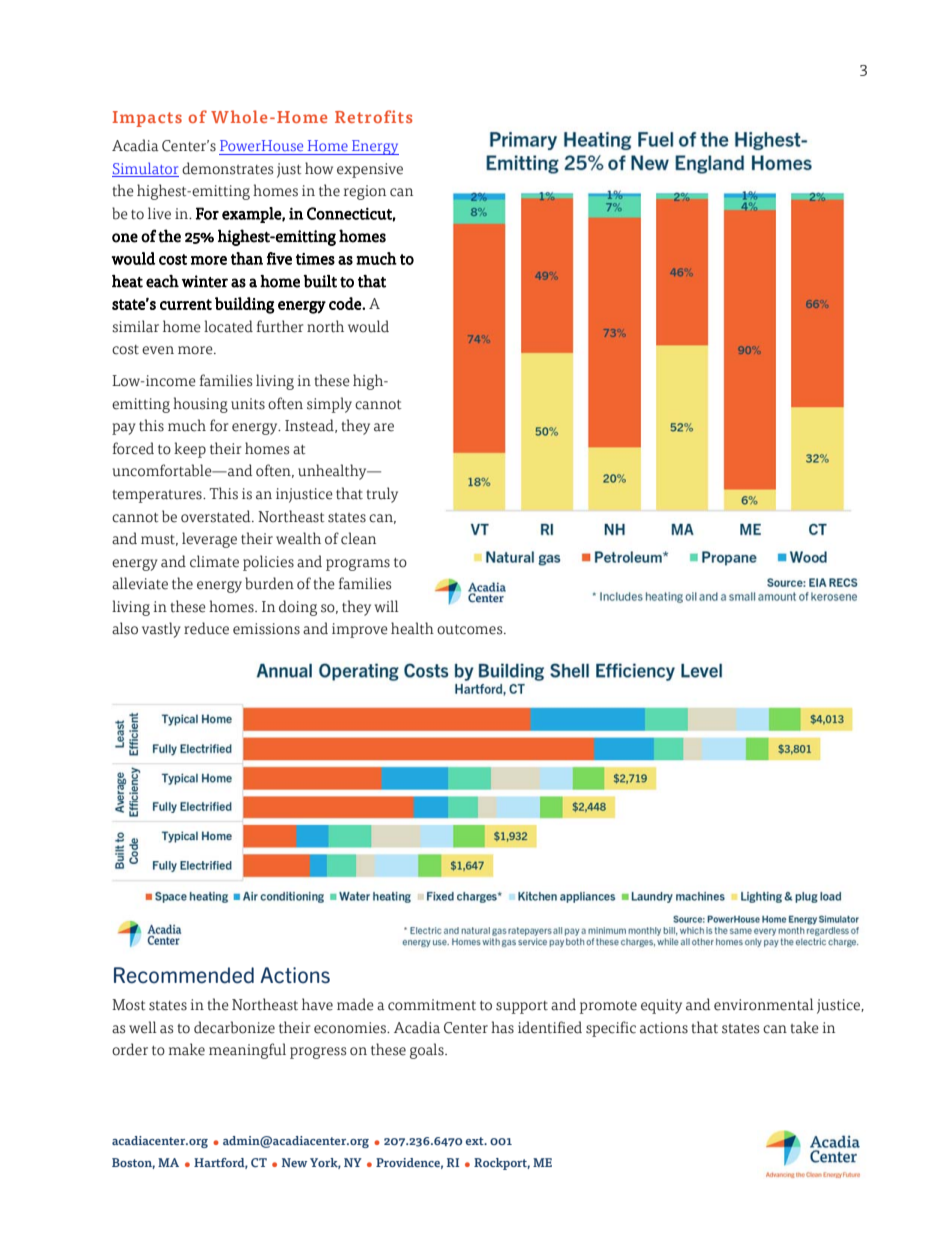  I want to click on Retrofits, so click(373, 116).
